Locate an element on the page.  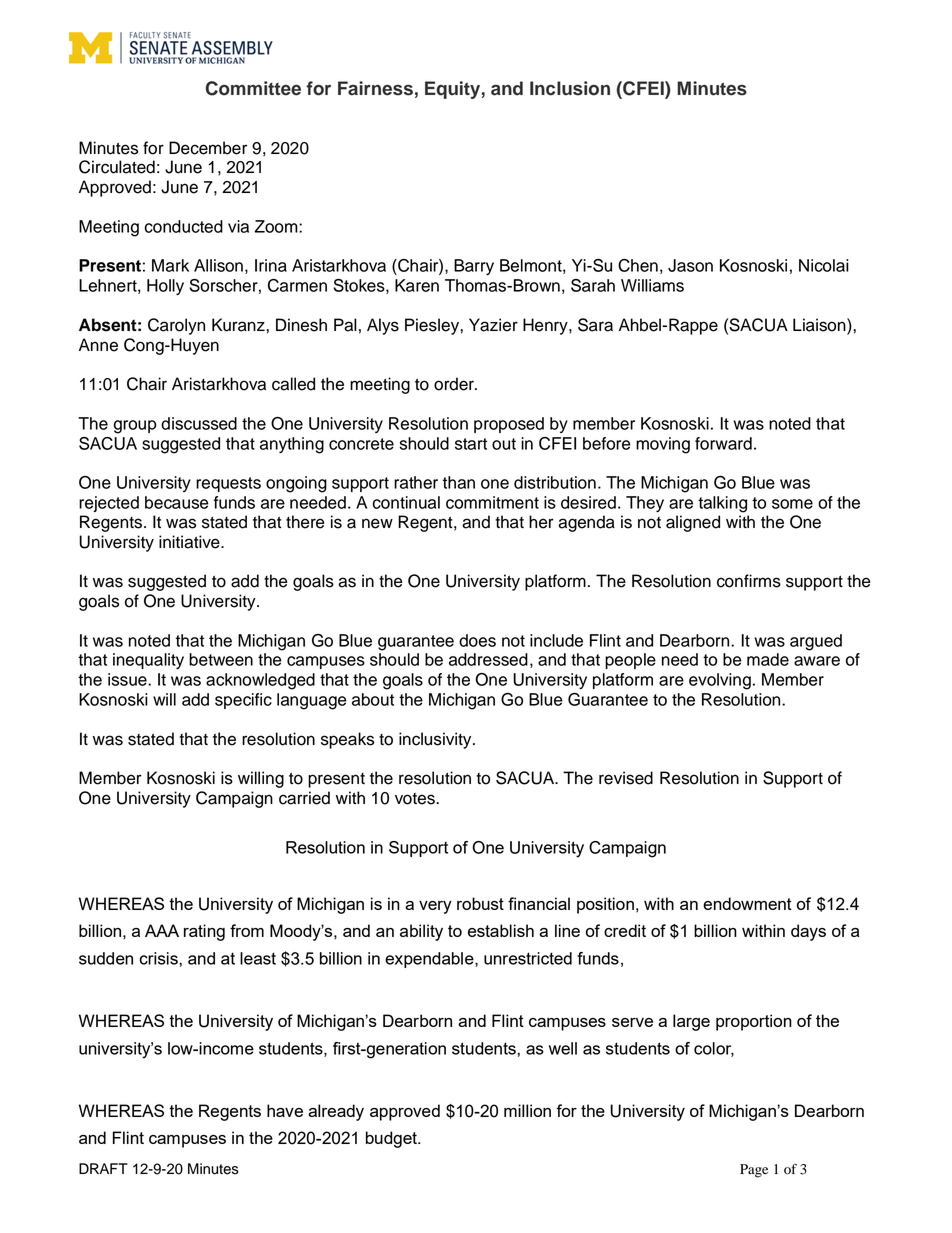
DRAFT is located at coordinates (103, 1168).
